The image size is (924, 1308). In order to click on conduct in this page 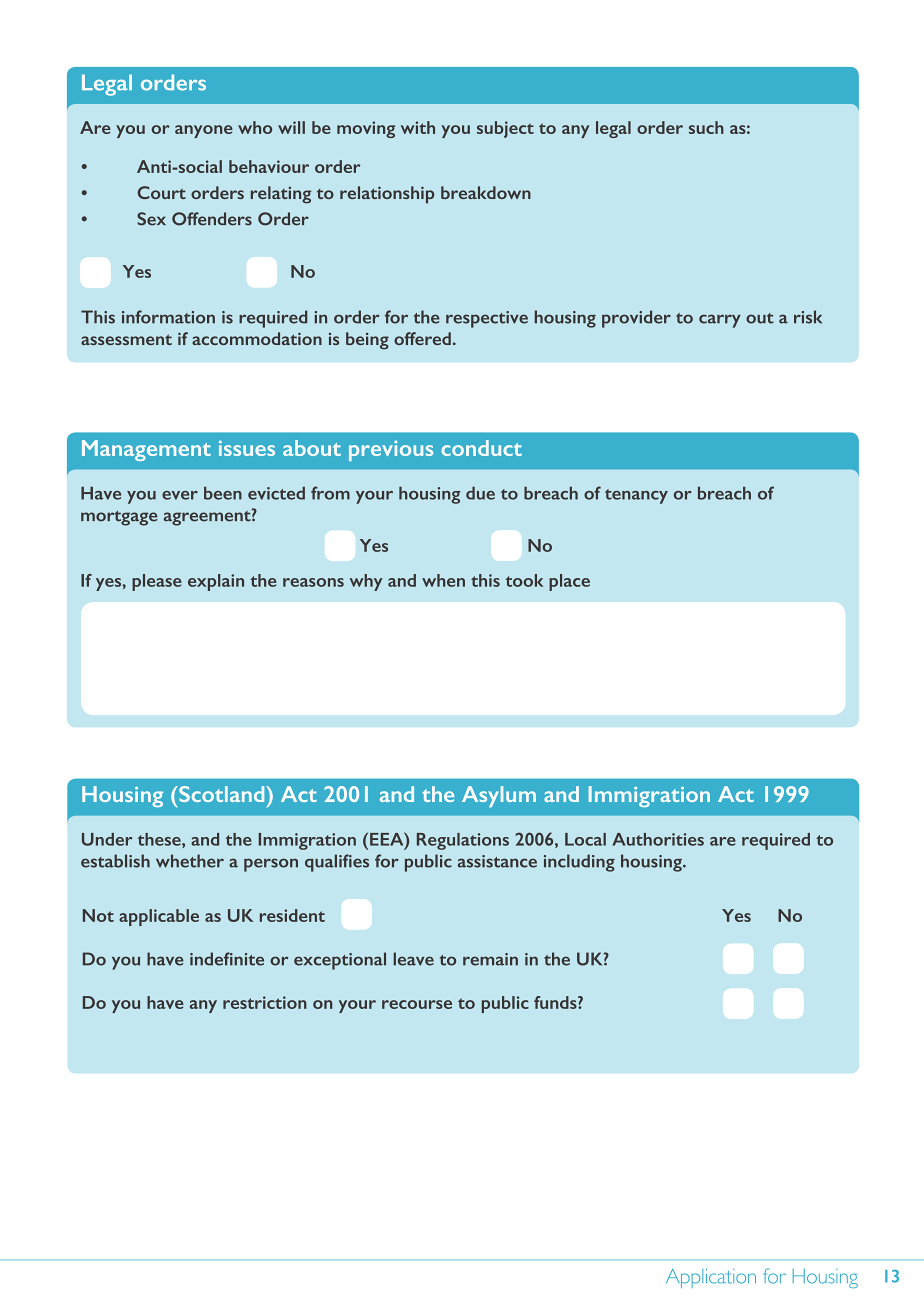, I will do `click(481, 448)`.
